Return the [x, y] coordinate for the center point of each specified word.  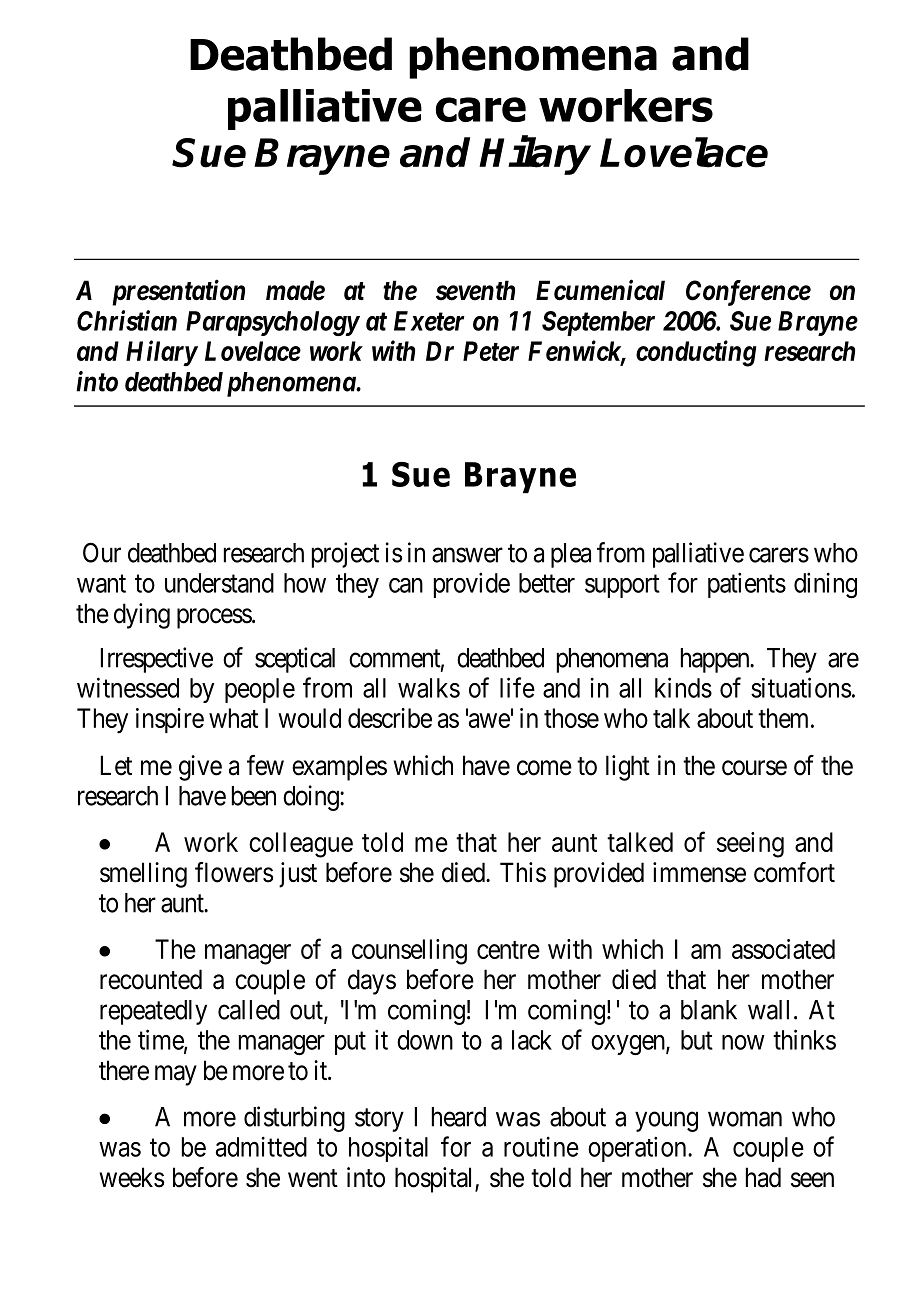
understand [219, 583]
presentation [178, 293]
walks [429, 688]
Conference [748, 293]
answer [467, 555]
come [544, 768]
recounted [151, 979]
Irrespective [157, 660]
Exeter [429, 321]
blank [709, 1010]
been [254, 796]
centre [508, 950]
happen [716, 660]
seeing [750, 845]
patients [747, 585]
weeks [131, 1177]
